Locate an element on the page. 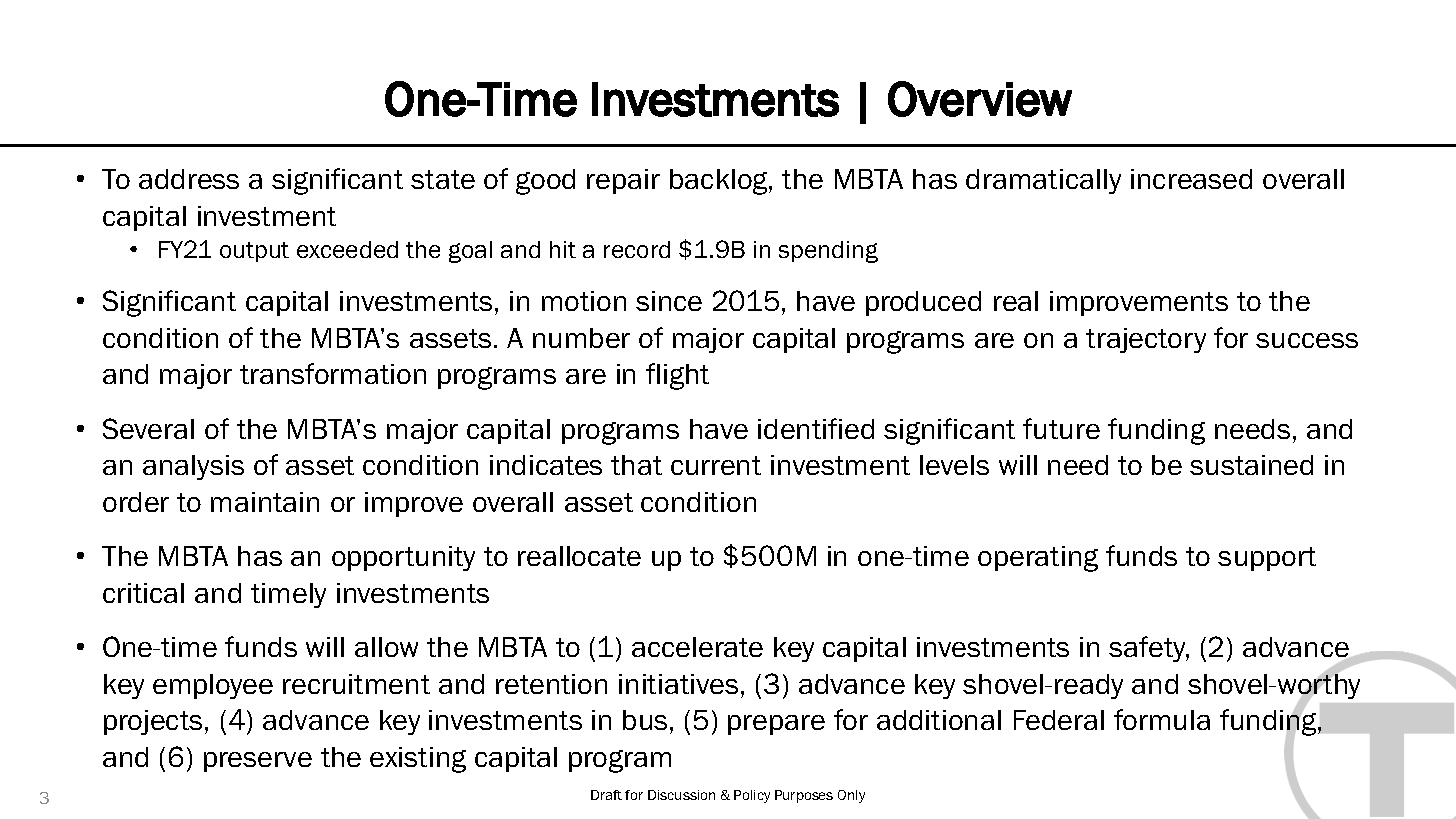 This document has height=819, width=1456. flight is located at coordinates (677, 376).
